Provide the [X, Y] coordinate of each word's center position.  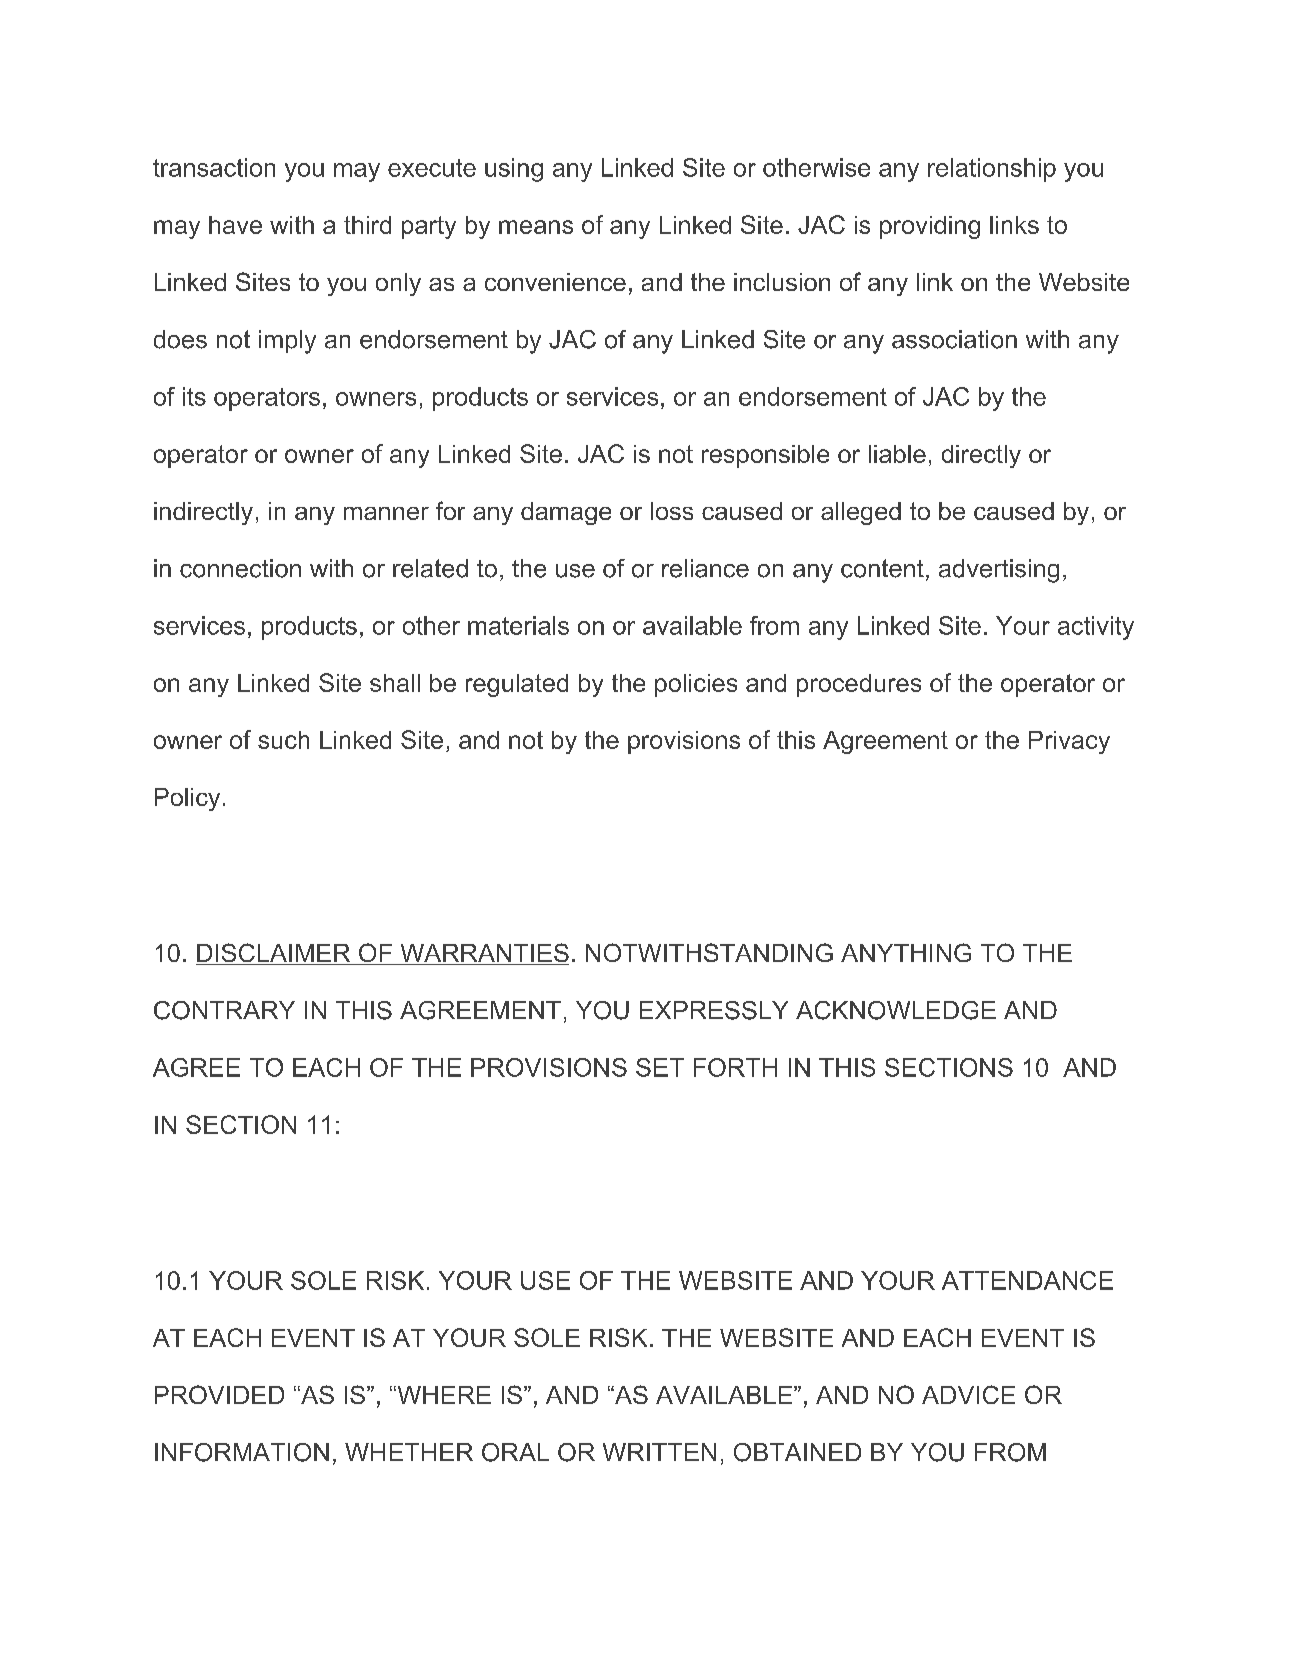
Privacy [1069, 742]
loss [672, 511]
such [283, 740]
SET [660, 1067]
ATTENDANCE [1027, 1280]
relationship [992, 170]
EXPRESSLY [714, 1010]
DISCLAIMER [274, 954]
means [536, 227]
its [194, 396]
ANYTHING [906, 952]
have [235, 225]
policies [696, 685]
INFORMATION [242, 1452]
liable [897, 454]
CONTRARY [224, 1010]
